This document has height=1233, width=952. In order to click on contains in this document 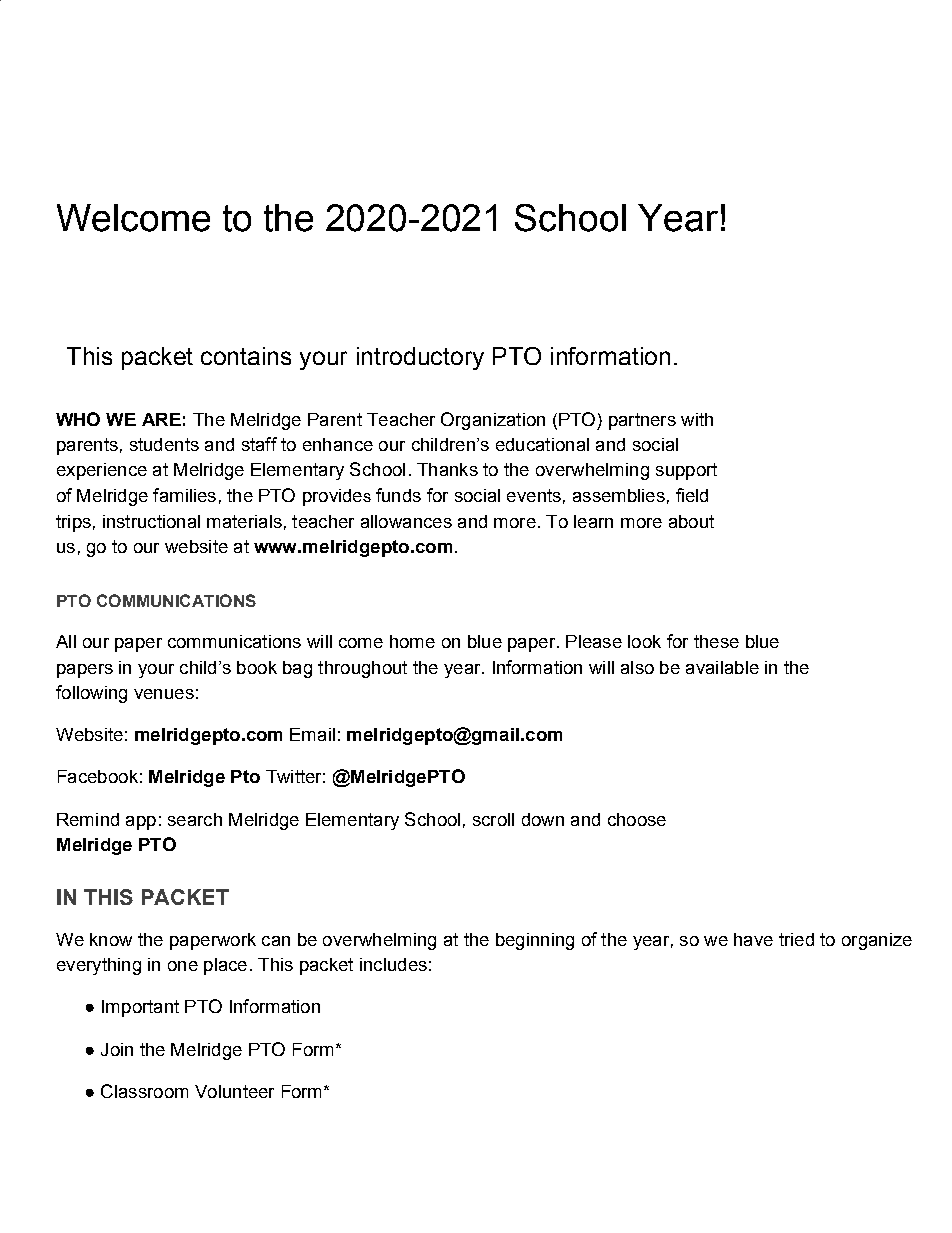, I will do `click(246, 356)`.
